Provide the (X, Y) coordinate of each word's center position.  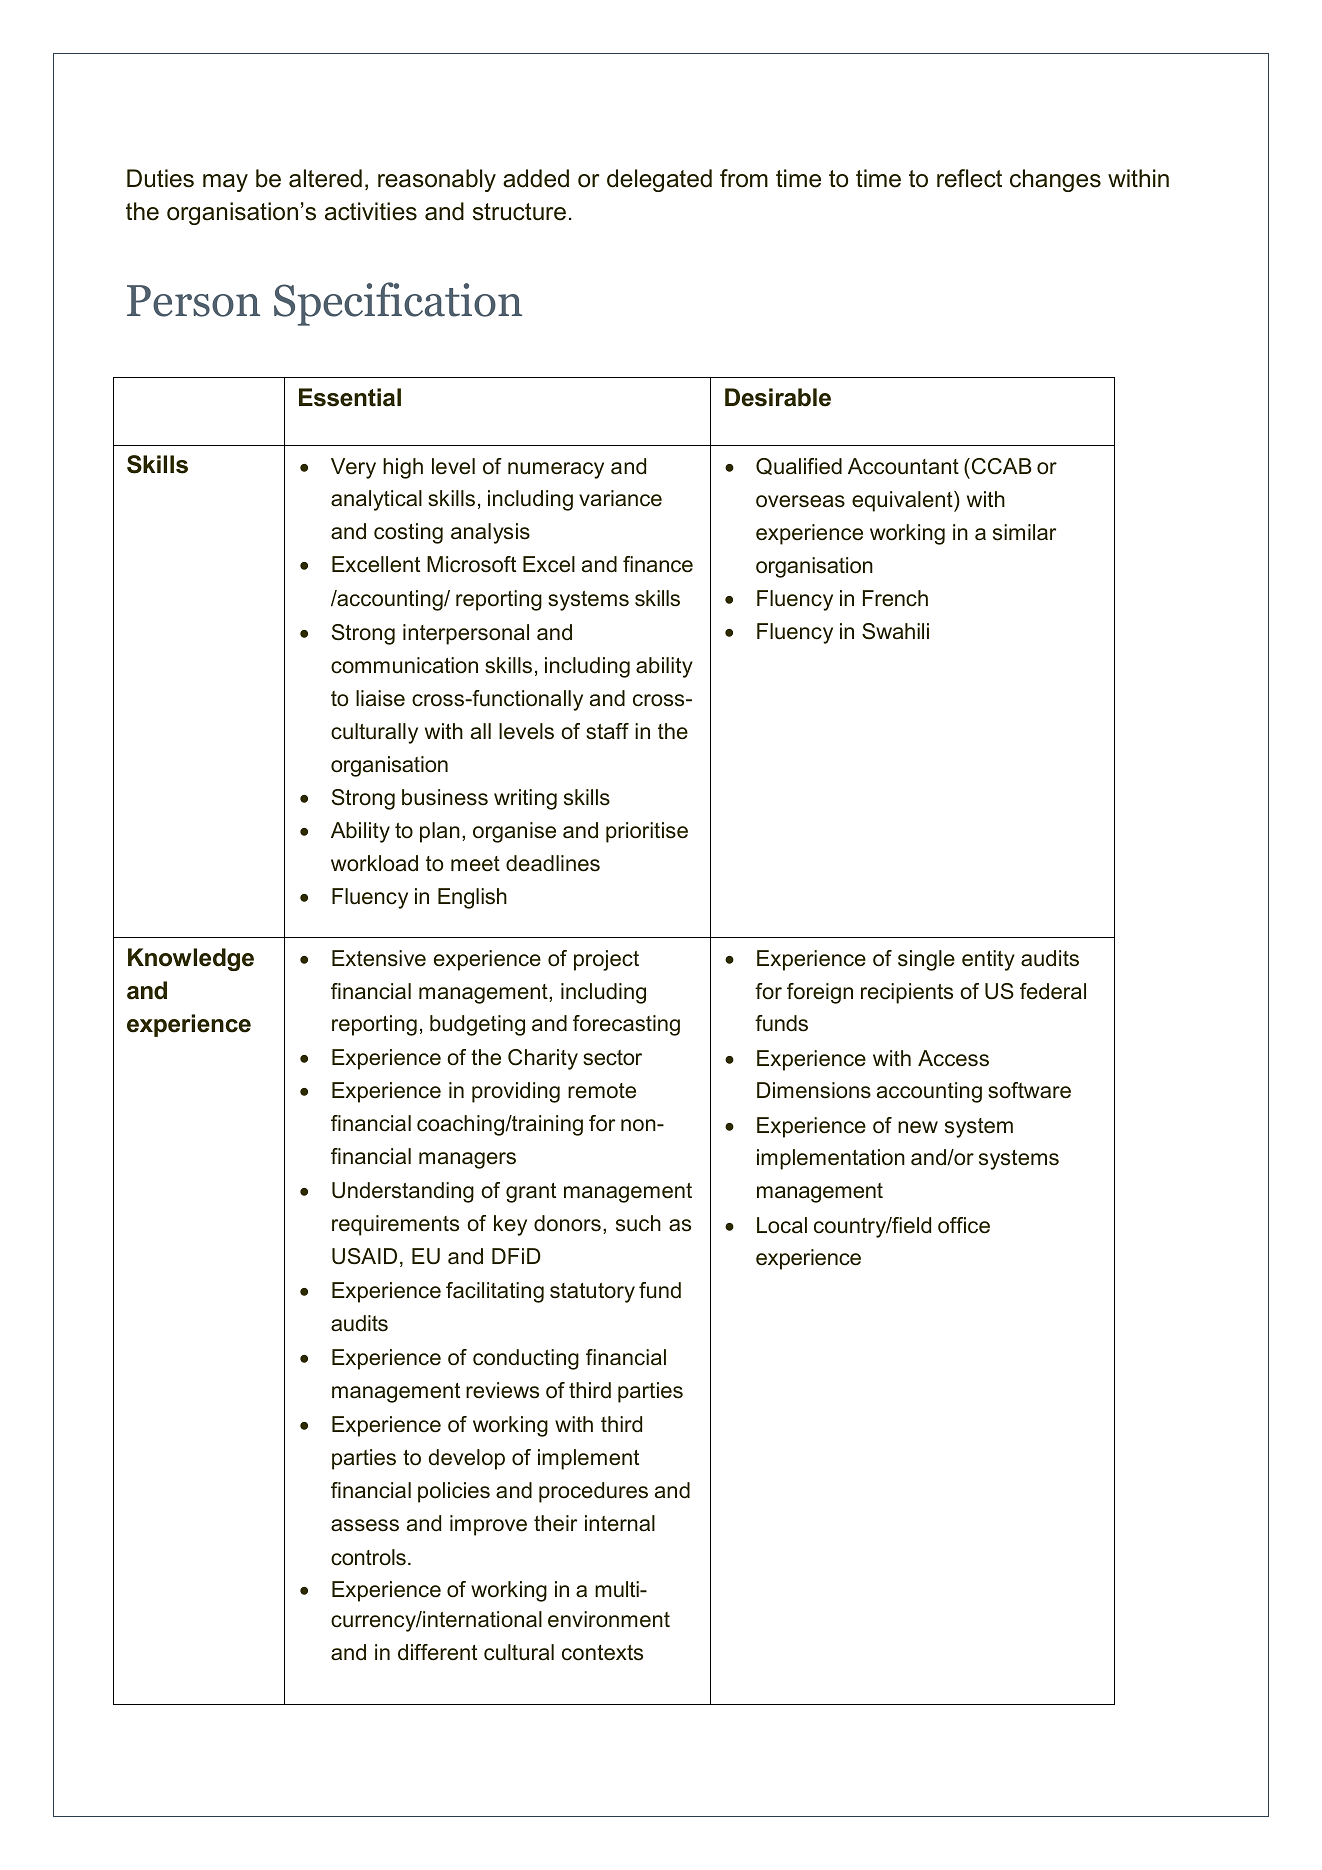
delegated (659, 180)
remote (602, 1091)
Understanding (403, 1192)
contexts (602, 1653)
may (225, 183)
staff (607, 731)
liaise (380, 698)
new (918, 1127)
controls (368, 1557)
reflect (969, 178)
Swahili (895, 631)
